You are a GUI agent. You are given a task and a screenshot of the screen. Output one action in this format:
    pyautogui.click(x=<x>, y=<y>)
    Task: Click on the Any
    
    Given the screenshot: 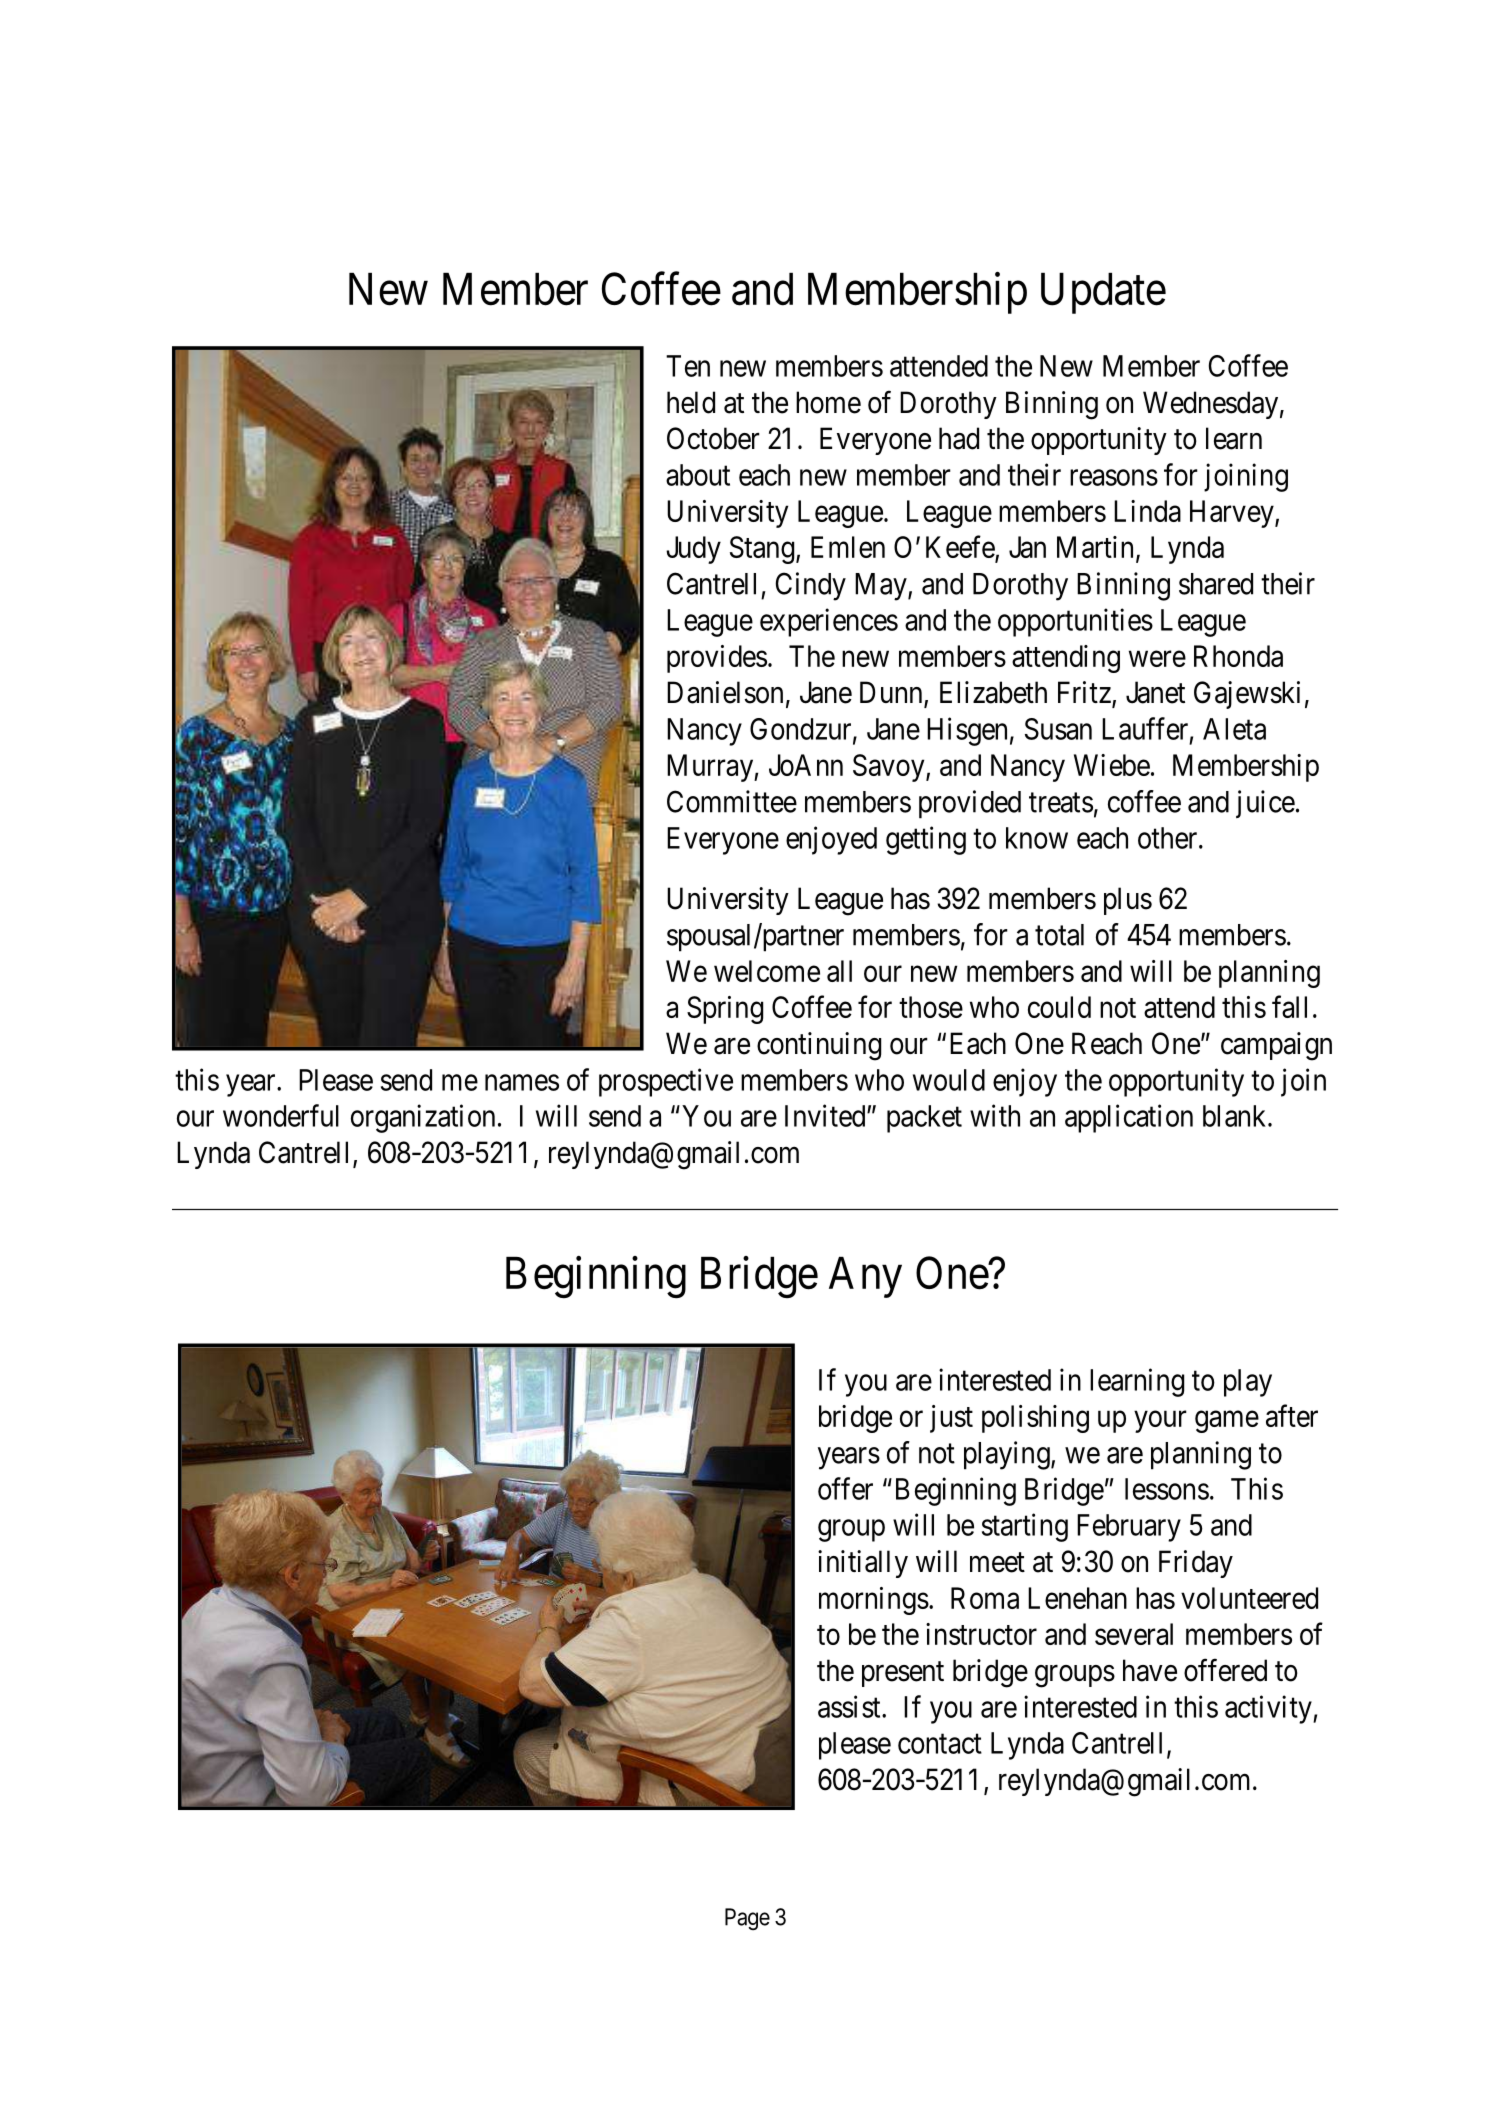 What is the action you would take?
    pyautogui.click(x=865, y=1277)
